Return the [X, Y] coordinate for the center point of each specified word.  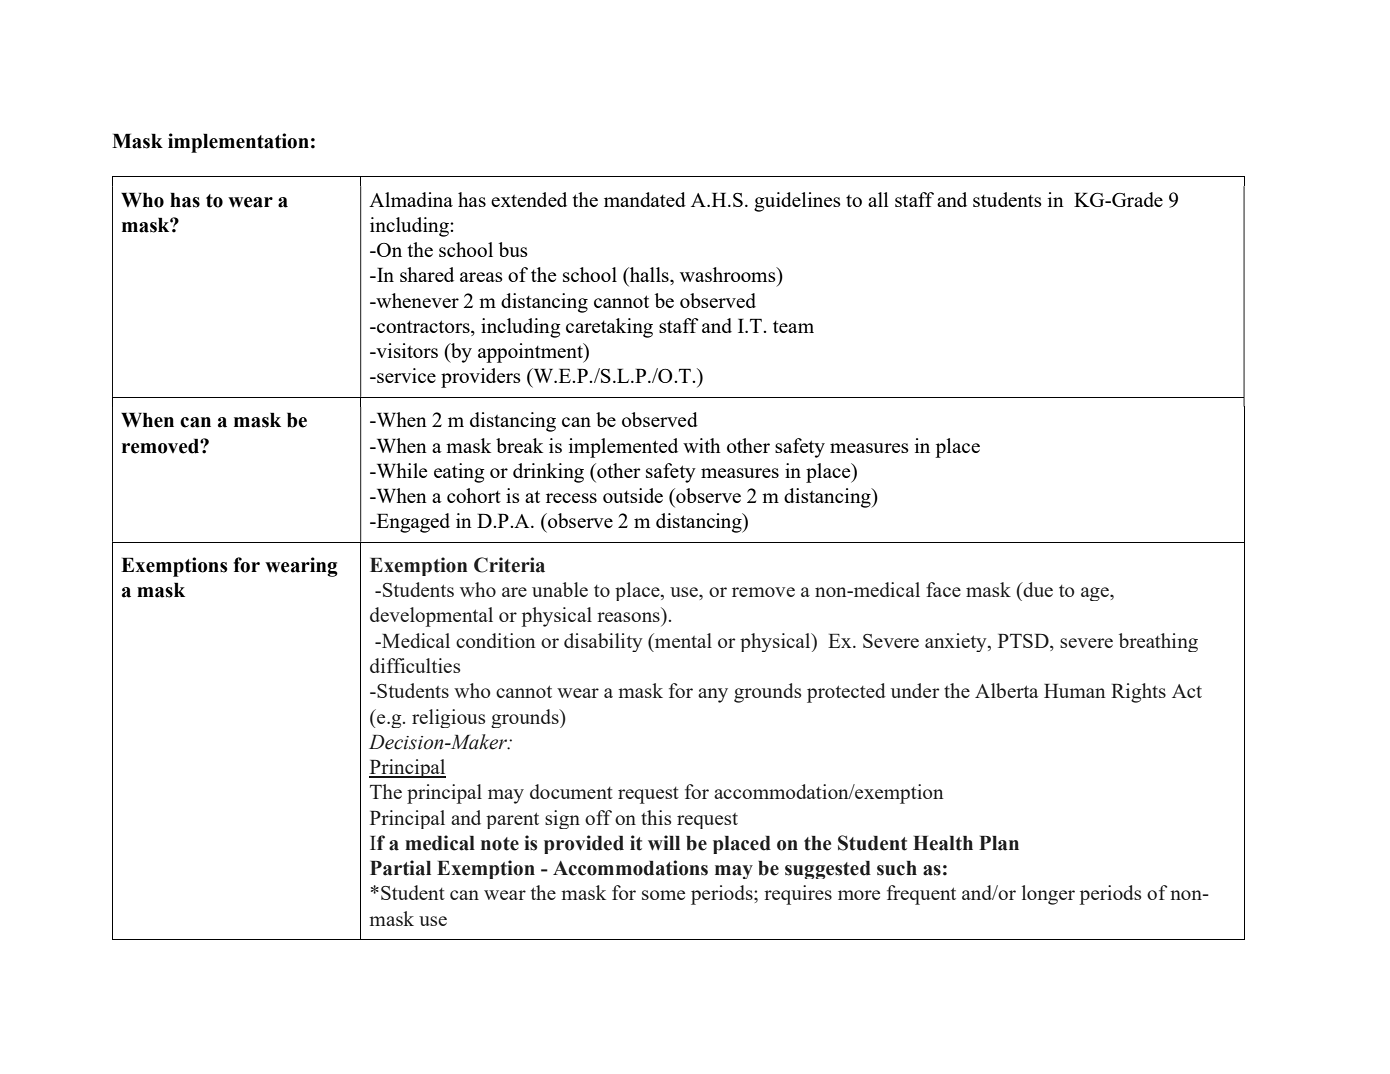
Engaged [412, 523]
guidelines [797, 202]
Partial [400, 868]
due [1037, 589]
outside [633, 495]
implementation [238, 143]
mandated [645, 199]
